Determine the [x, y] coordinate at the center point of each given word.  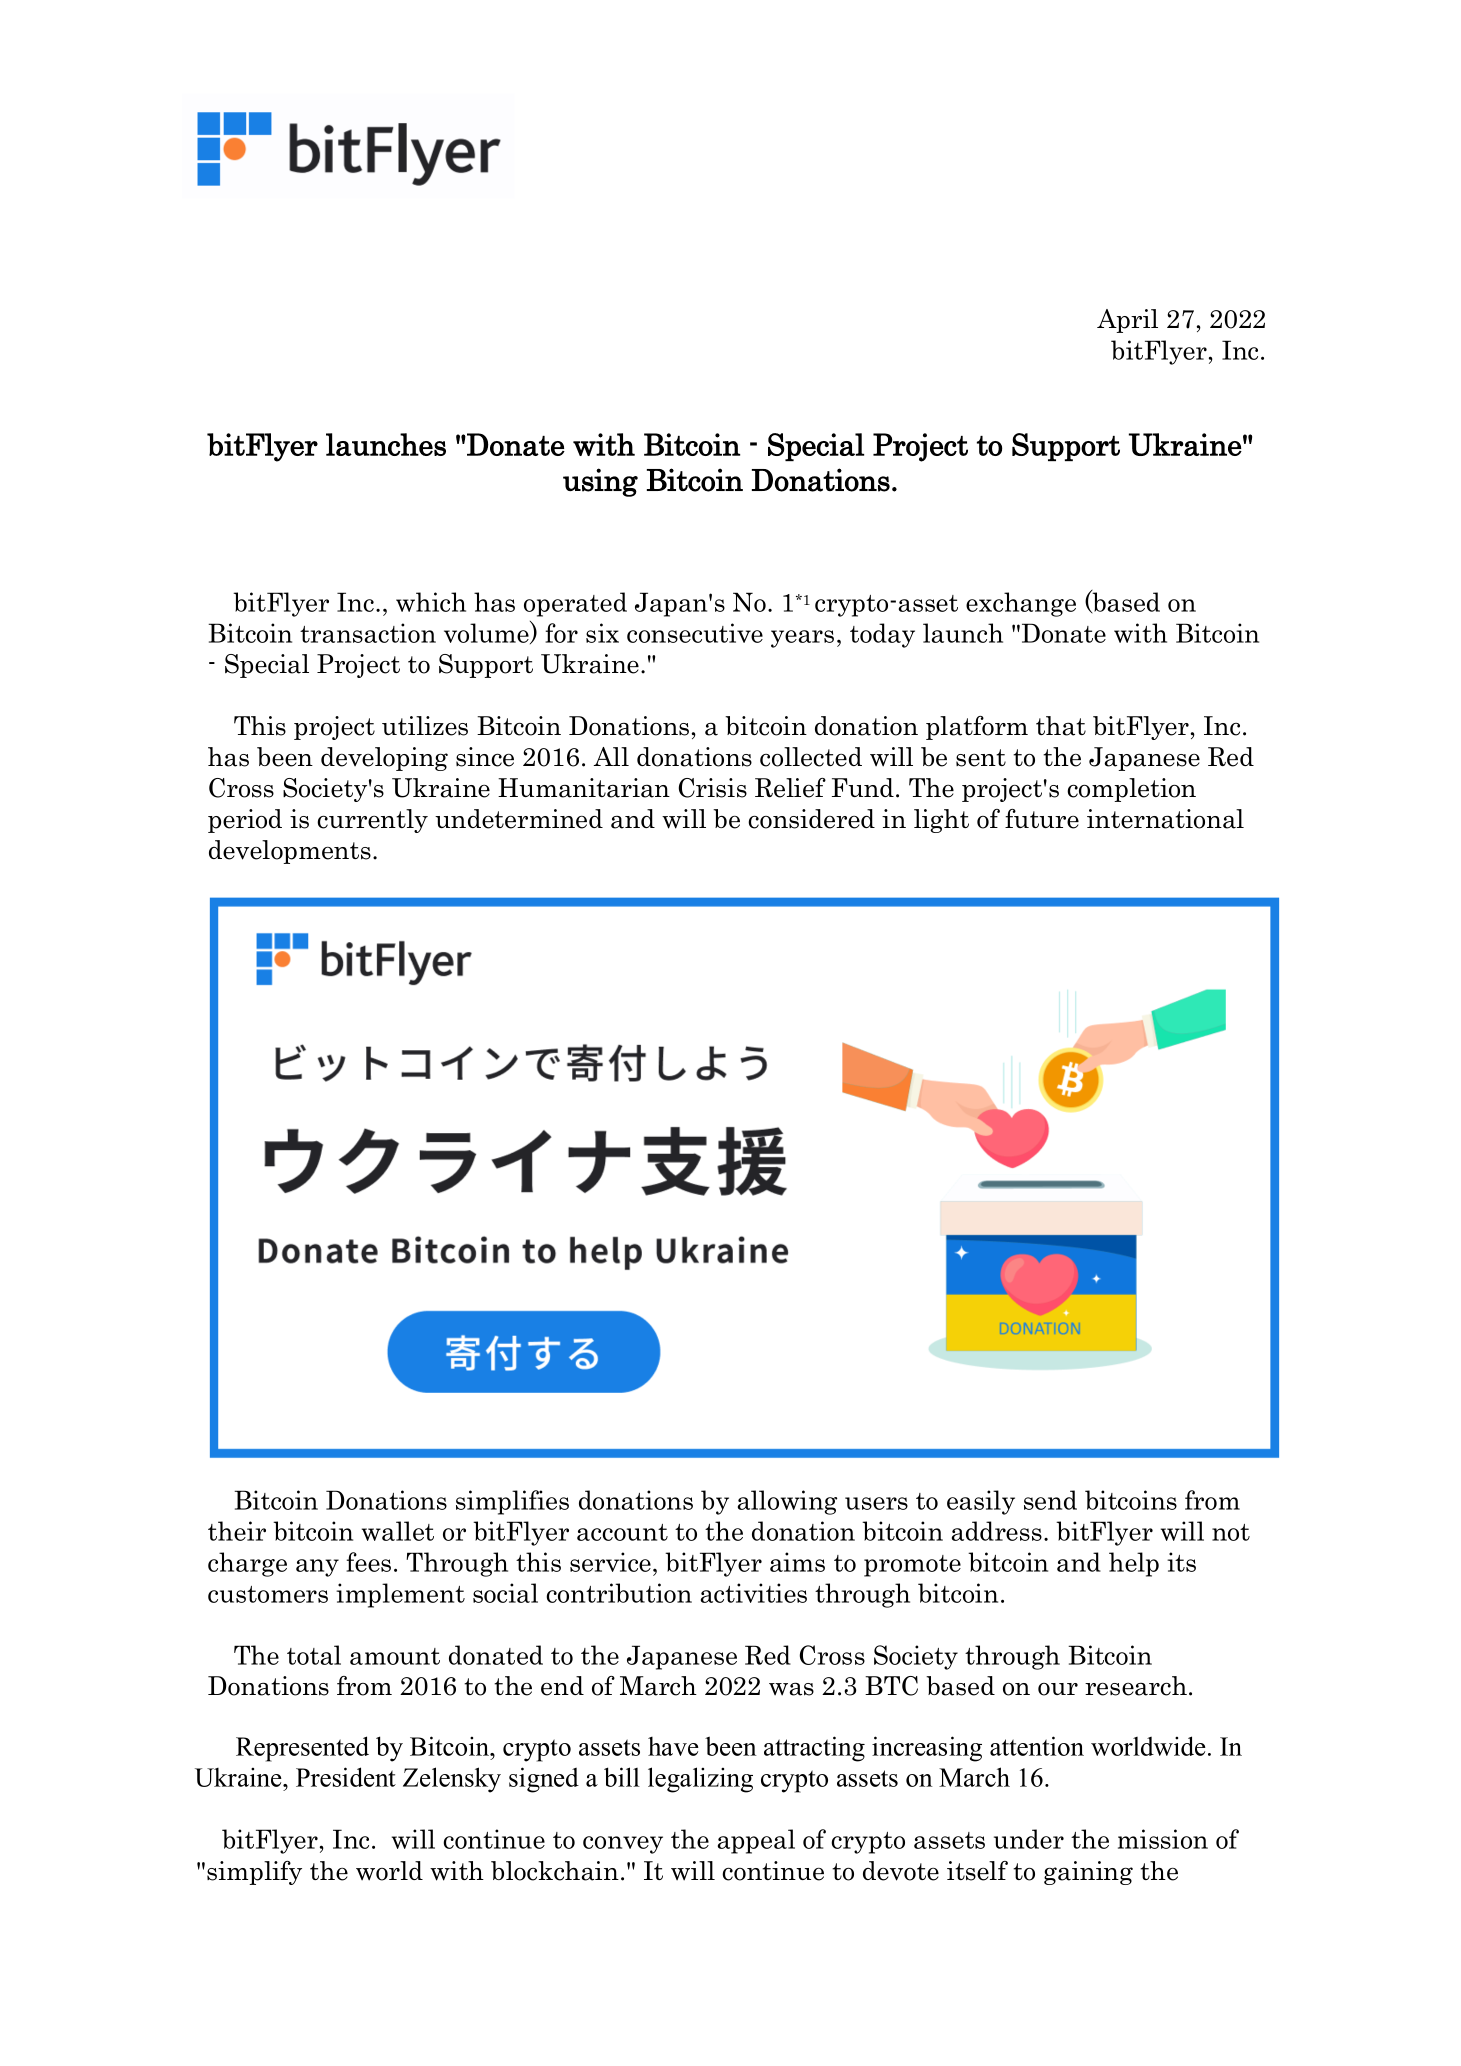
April [1127, 321]
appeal [756, 1841]
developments [290, 852]
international [1165, 819]
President [346, 1777]
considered [811, 819]
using [600, 482]
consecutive [695, 633]
